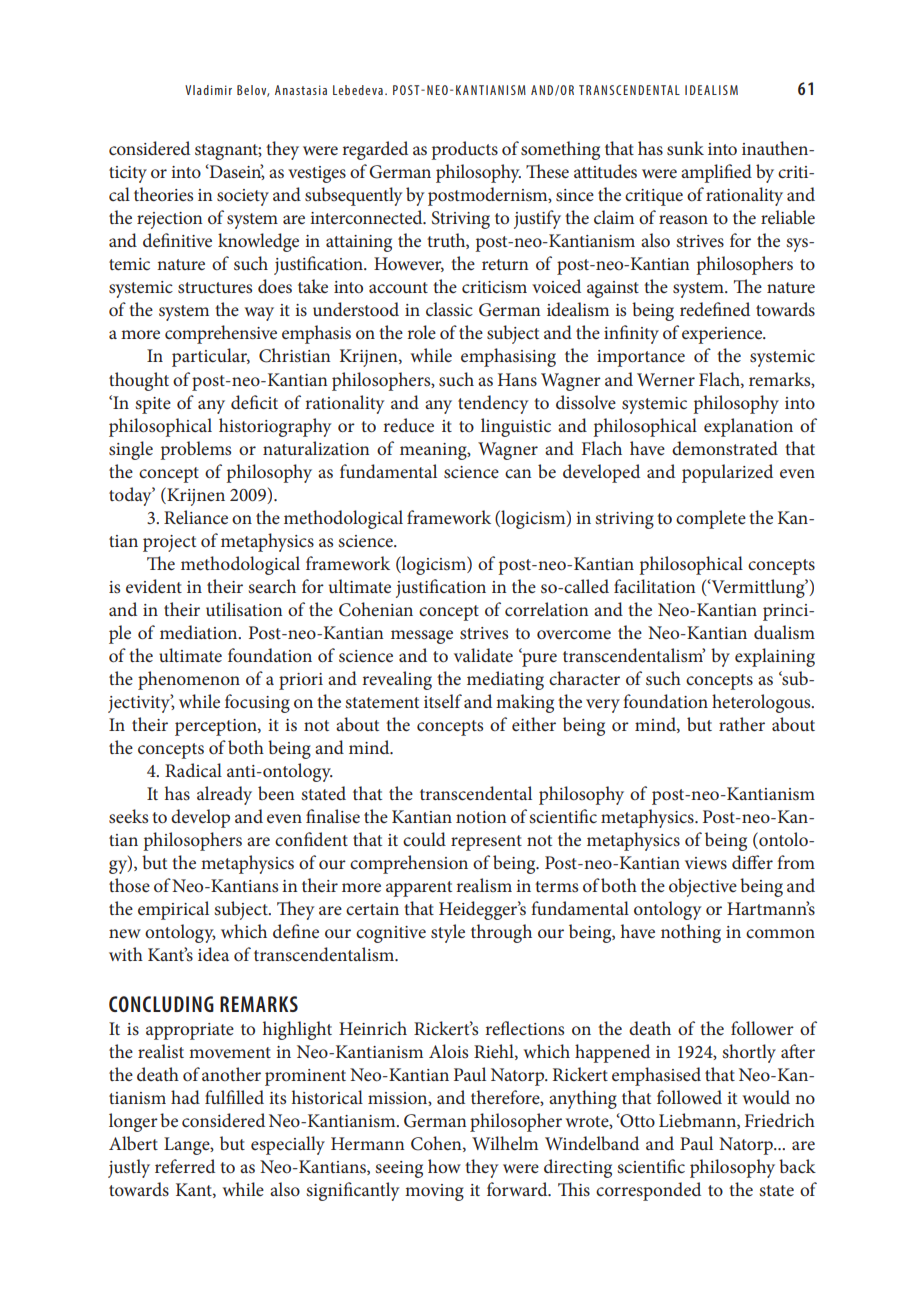  Describe the element at coordinates (685, 148) in the screenshot. I see `sunk` at that location.
